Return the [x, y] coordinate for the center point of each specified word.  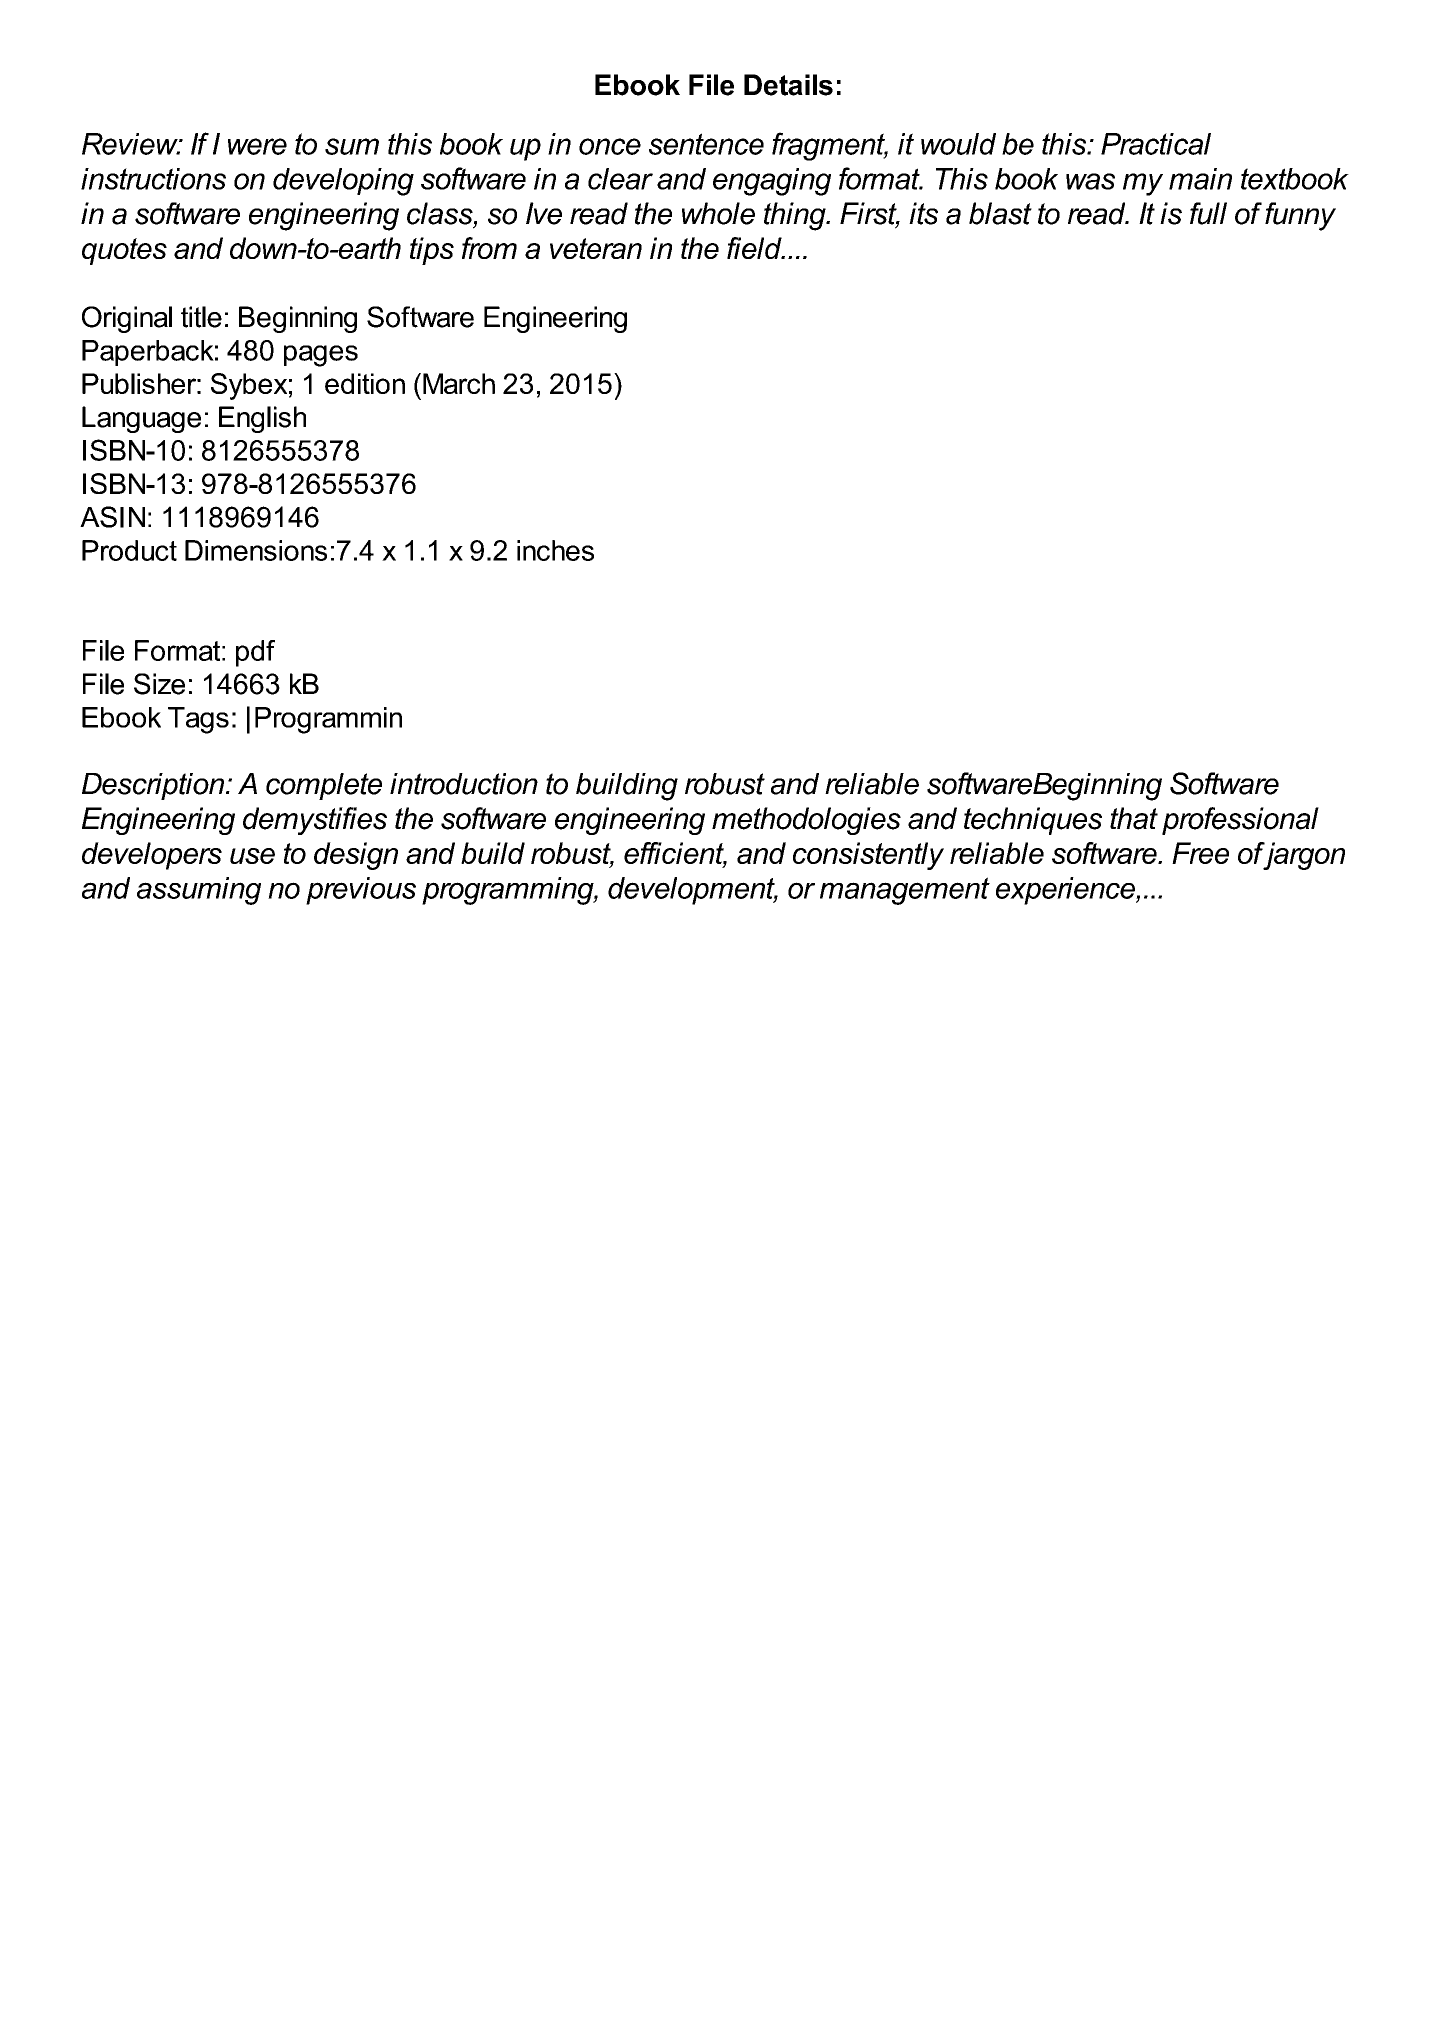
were [257, 146]
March [459, 383]
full [1208, 213]
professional [1240, 821]
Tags [198, 720]
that [1134, 818]
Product [129, 550]
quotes [124, 251]
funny [1300, 216]
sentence [706, 144]
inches [555, 550]
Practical [1156, 144]
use [252, 856]
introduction [464, 784]
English [262, 419]
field [755, 248]
